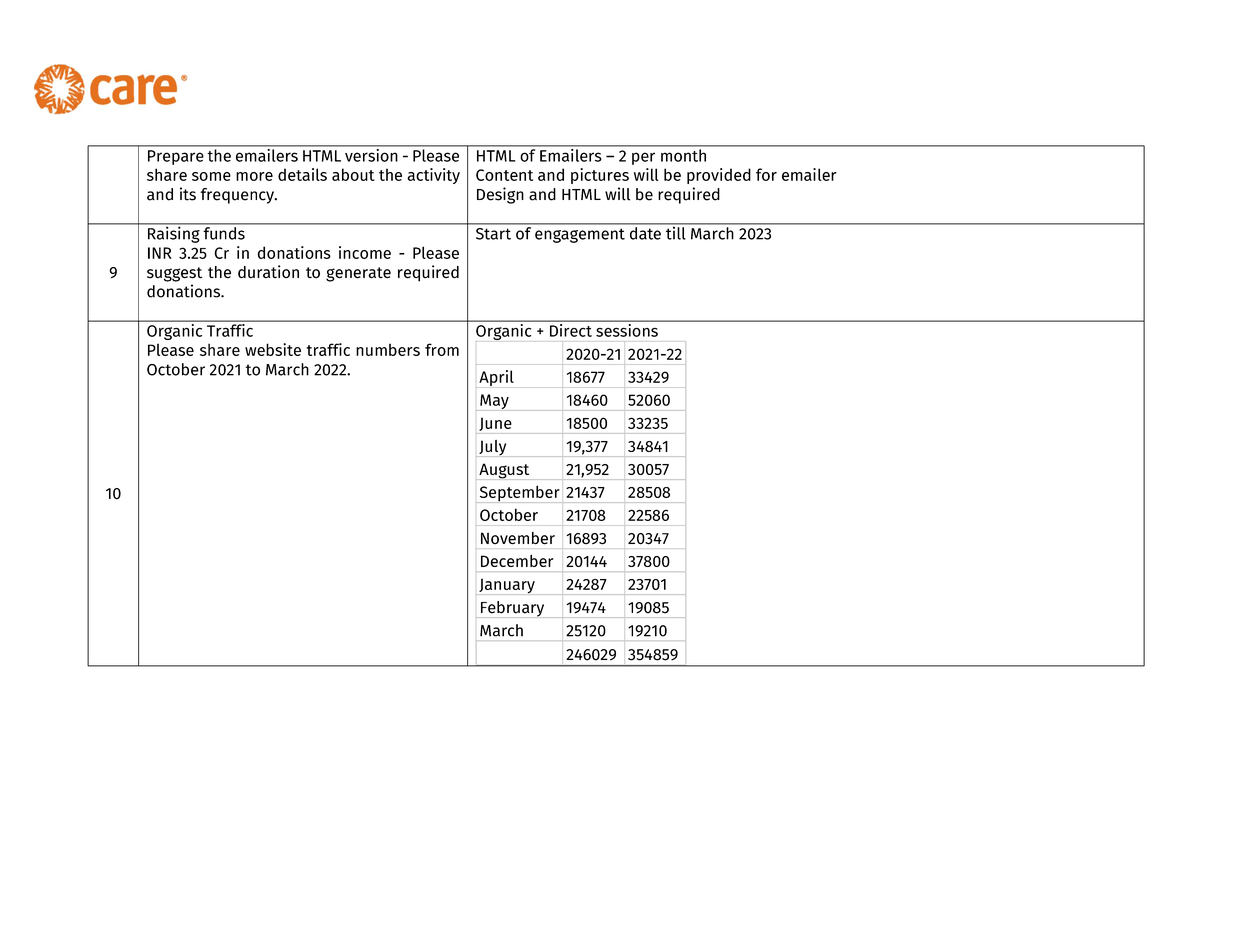 The width and height of the screenshot is (1233, 952). Describe the element at coordinates (627, 329) in the screenshot. I see `sessions` at that location.
